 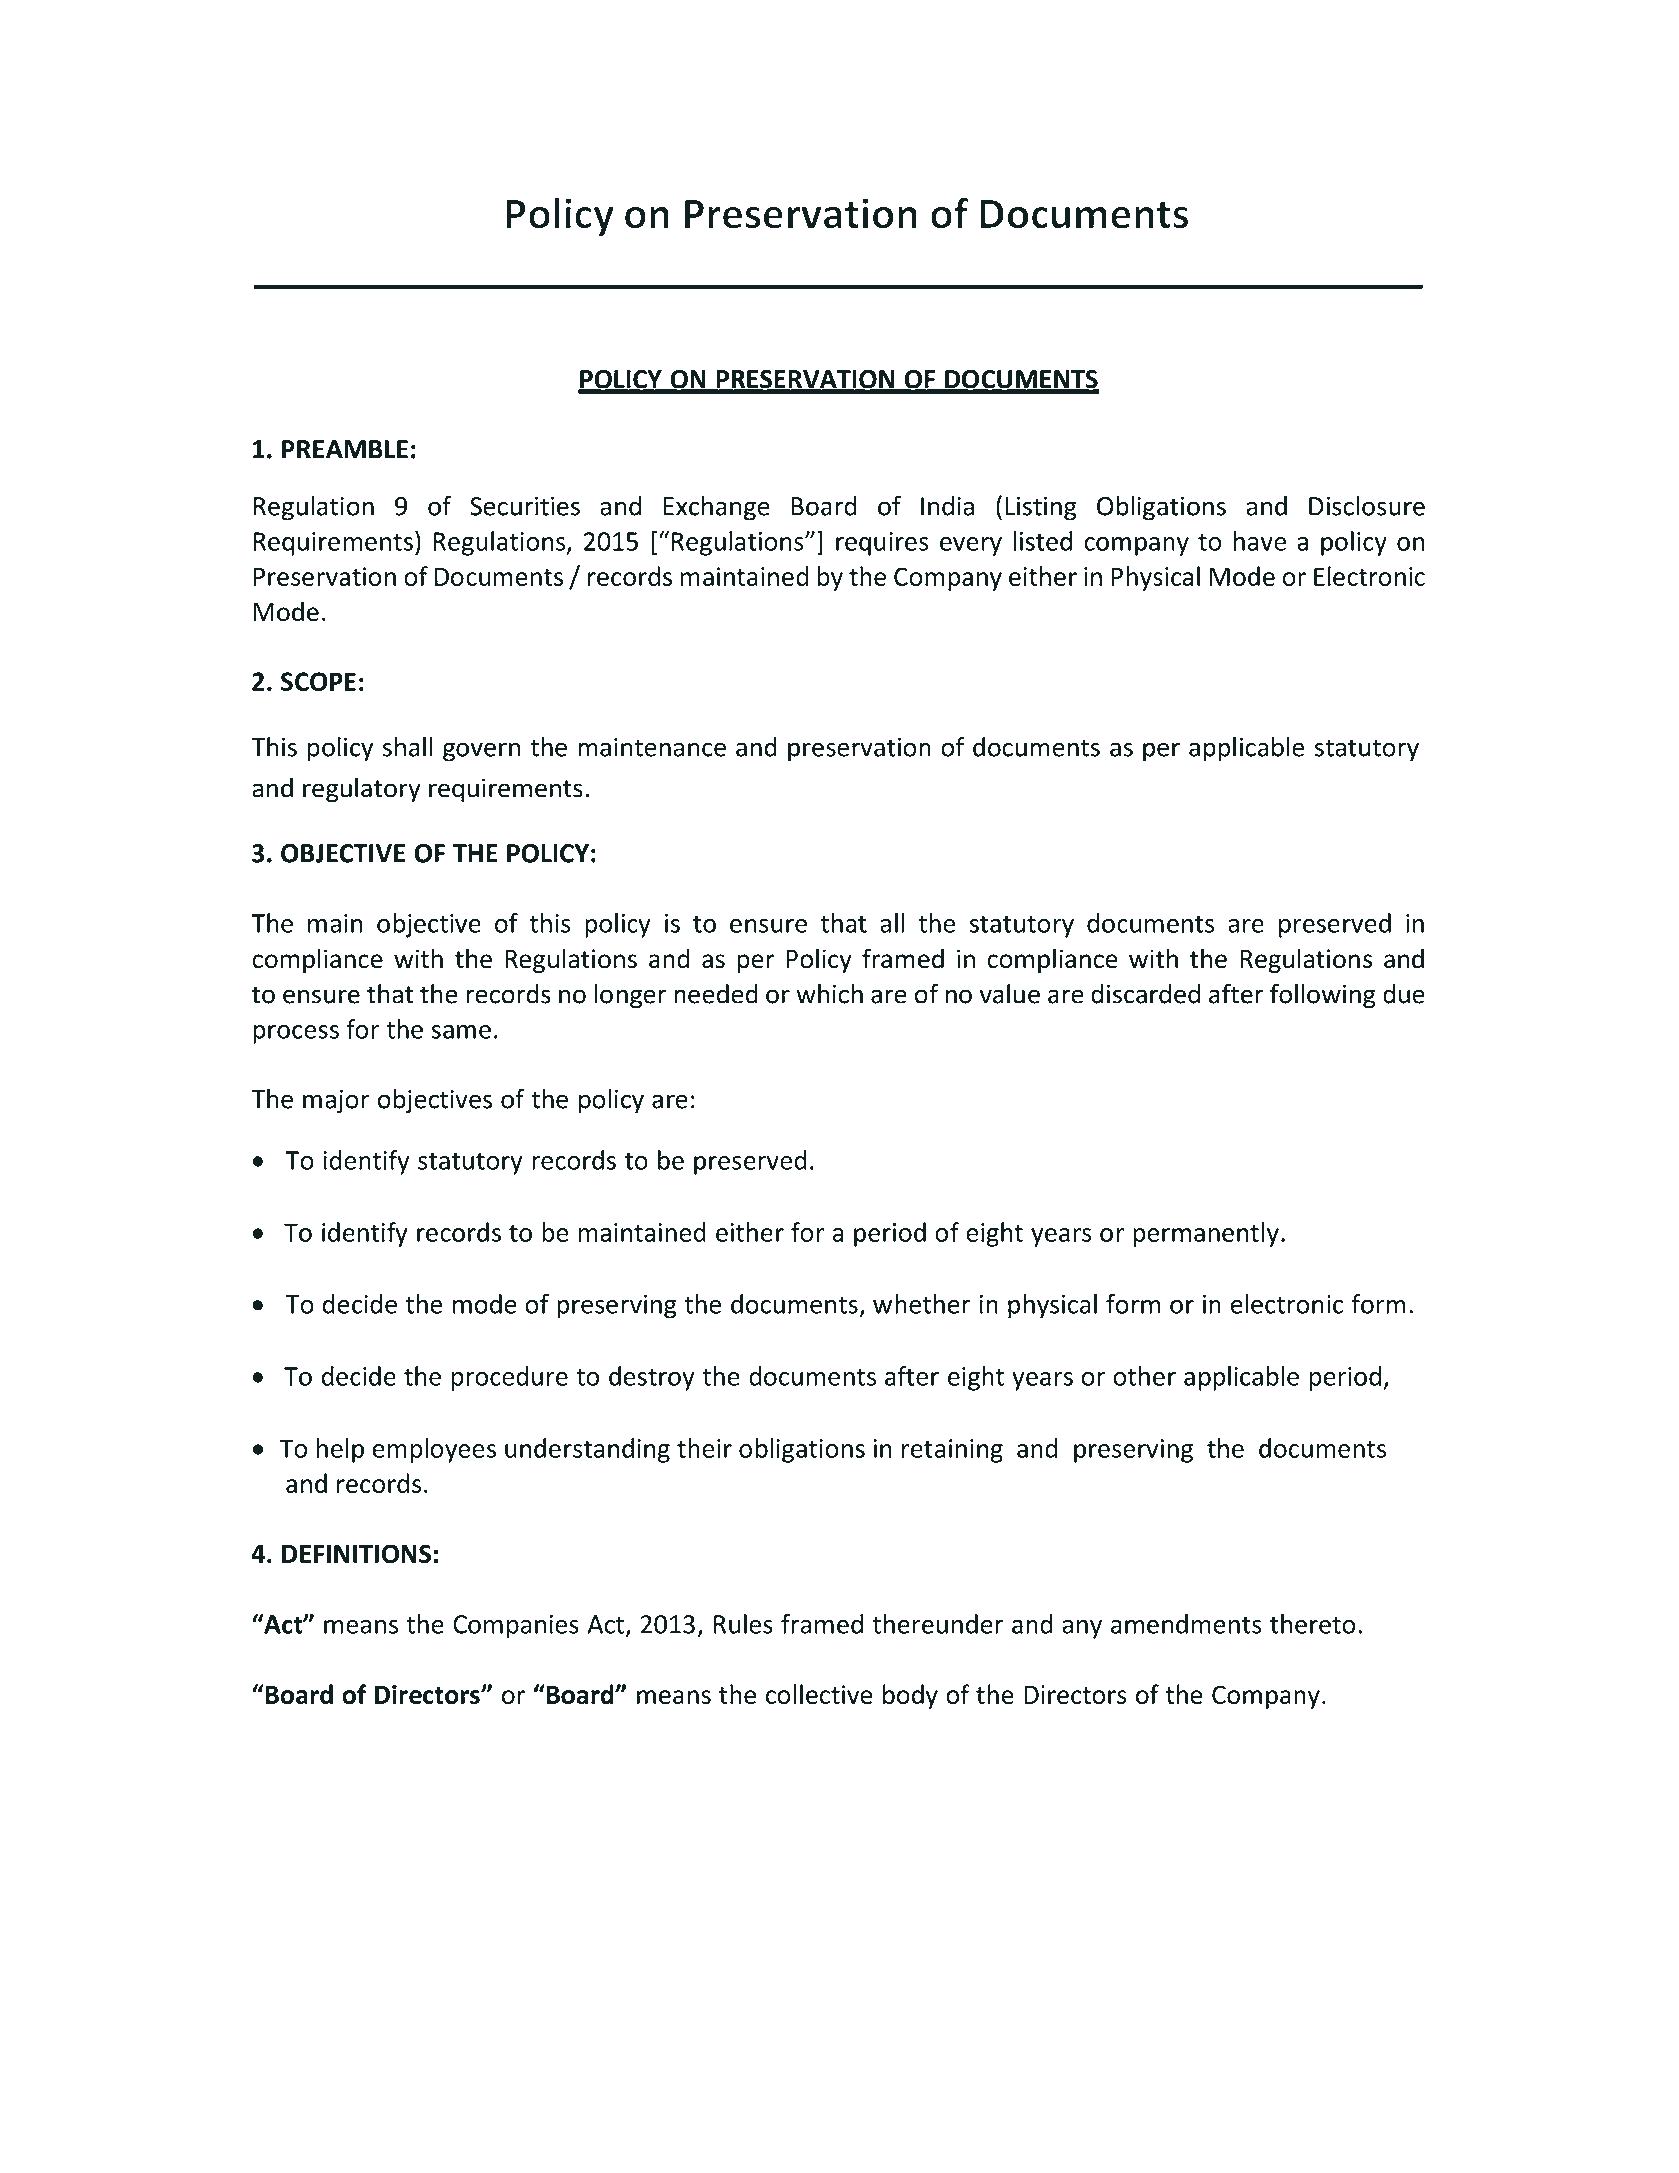 What do you see at coordinates (461, 1032) in the screenshot?
I see `same` at bounding box center [461, 1032].
